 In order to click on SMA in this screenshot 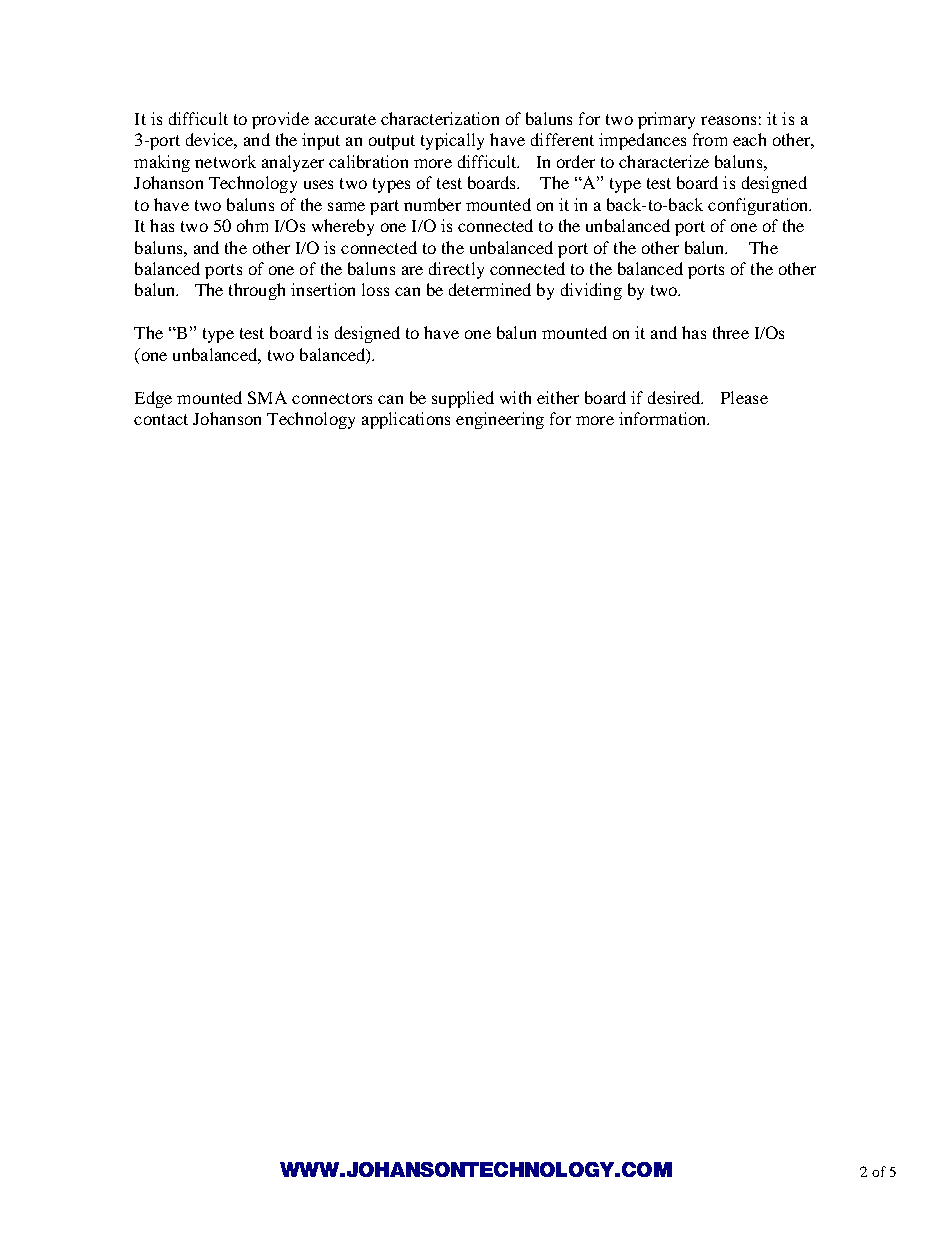, I will do `click(267, 397)`.
